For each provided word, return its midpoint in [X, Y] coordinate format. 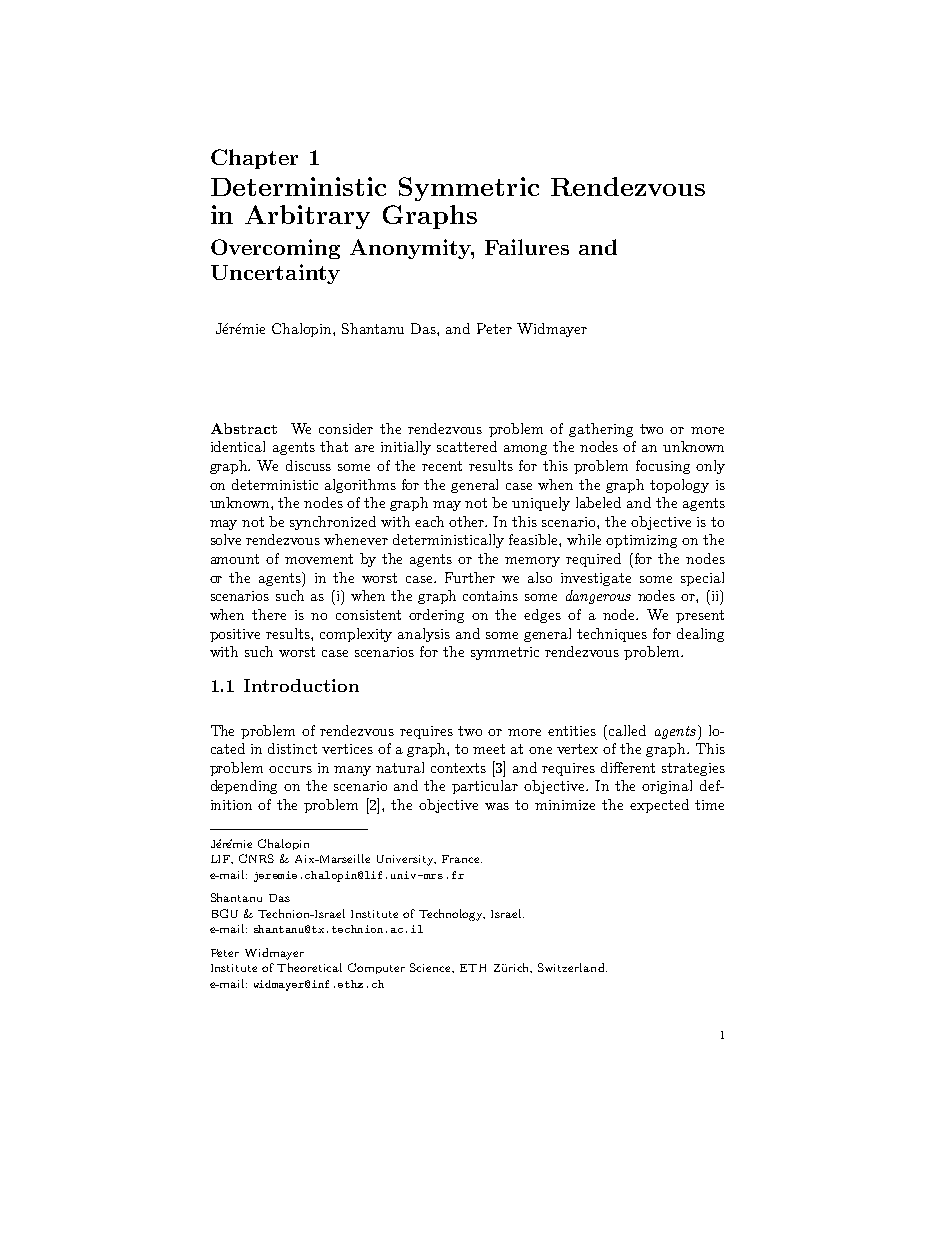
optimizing [641, 541]
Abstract [244, 428]
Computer [376, 968]
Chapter [254, 159]
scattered [467, 446]
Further [470, 577]
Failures [527, 247]
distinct [292, 748]
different [628, 767]
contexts [458, 768]
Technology [452, 915]
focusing [663, 467]
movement [319, 559]
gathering [601, 430]
